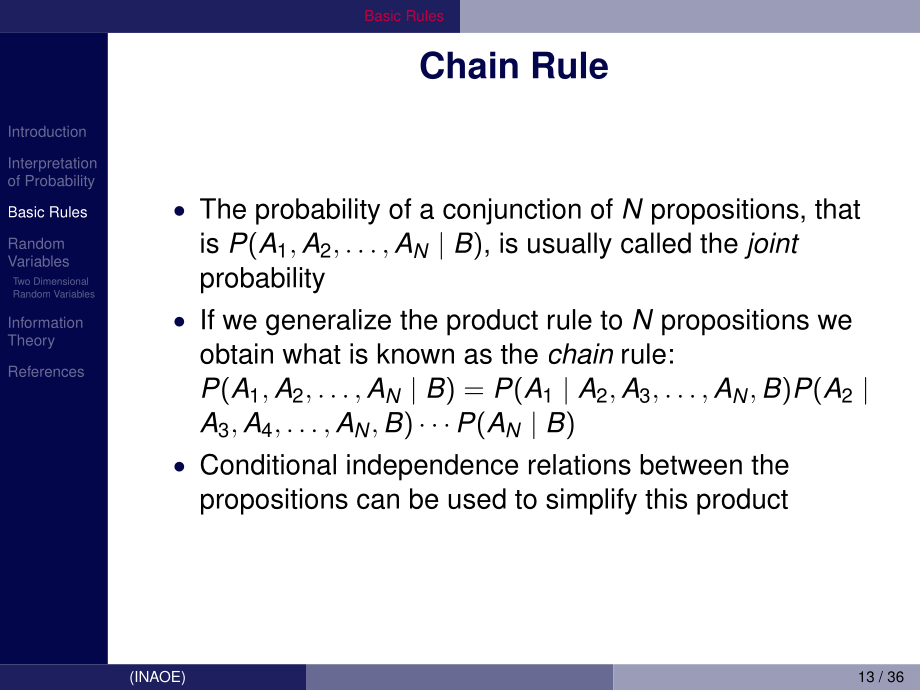 The width and height of the screenshot is (920, 690). Describe the element at coordinates (772, 245) in the screenshot. I see `joint` at that location.
